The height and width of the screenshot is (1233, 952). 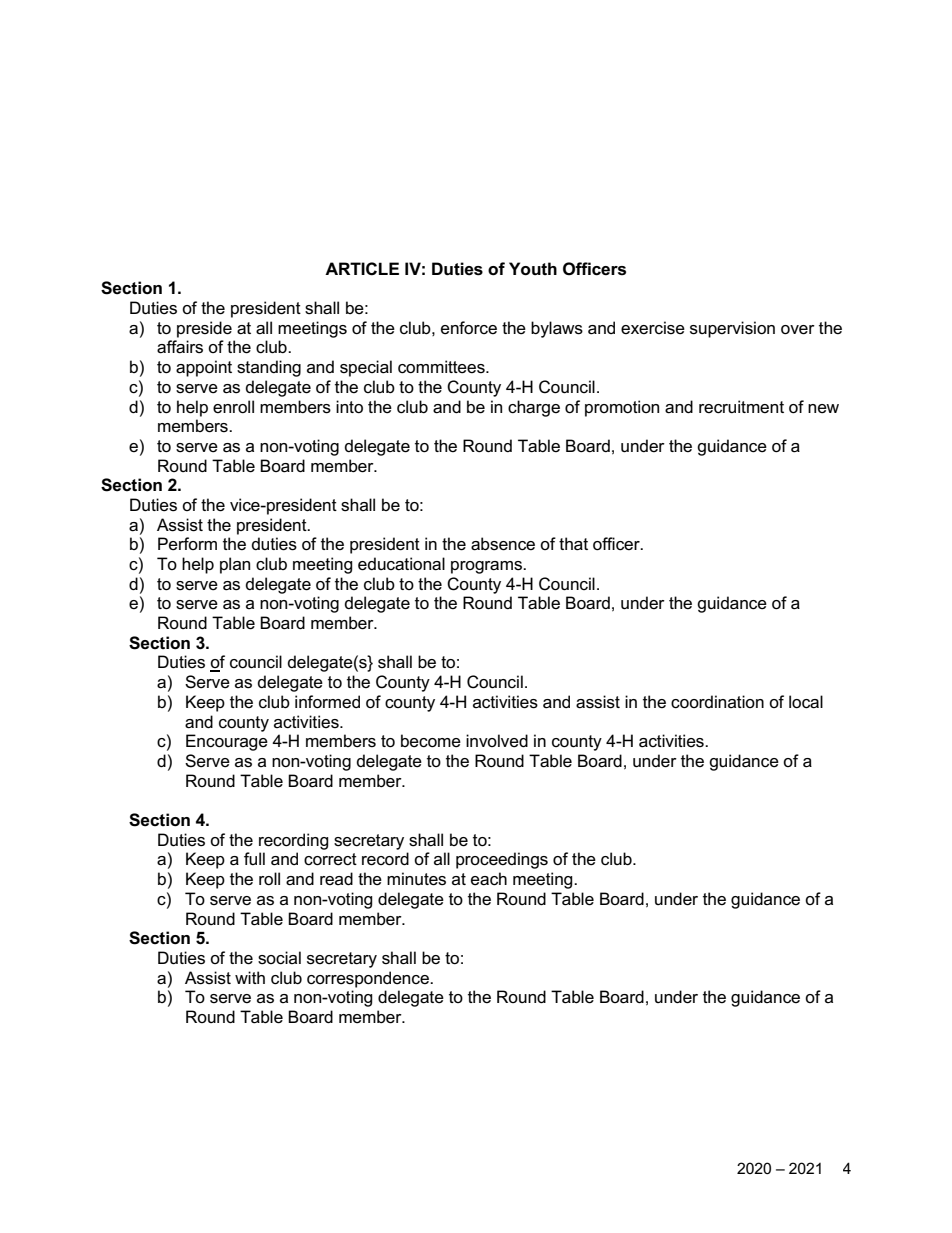 What do you see at coordinates (717, 702) in the screenshot?
I see `coordination` at bounding box center [717, 702].
